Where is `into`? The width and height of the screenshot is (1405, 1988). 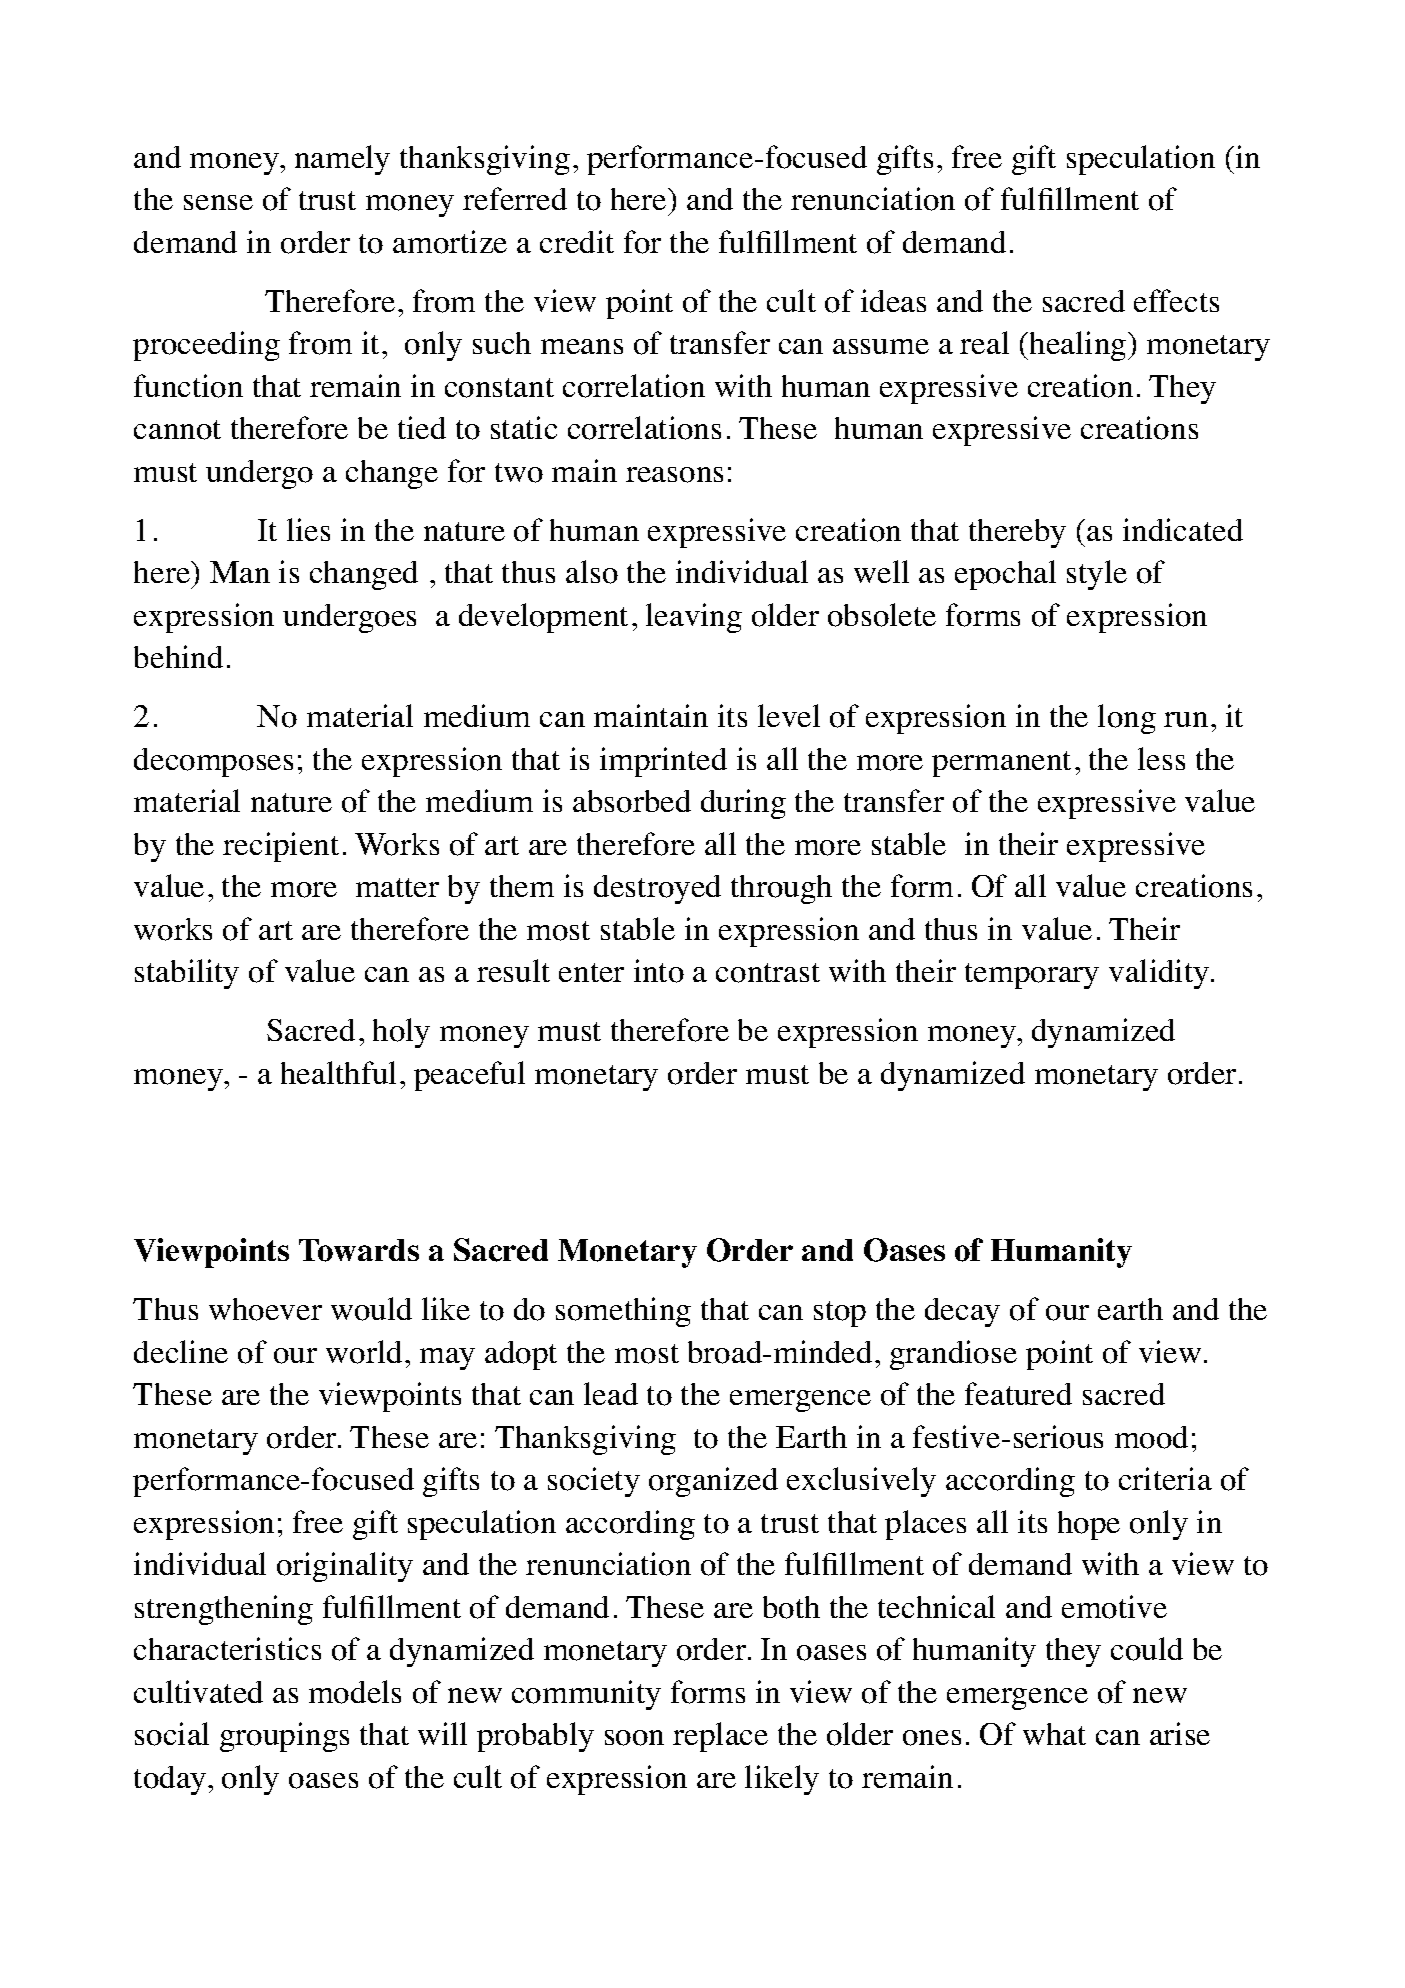 into is located at coordinates (659, 971).
